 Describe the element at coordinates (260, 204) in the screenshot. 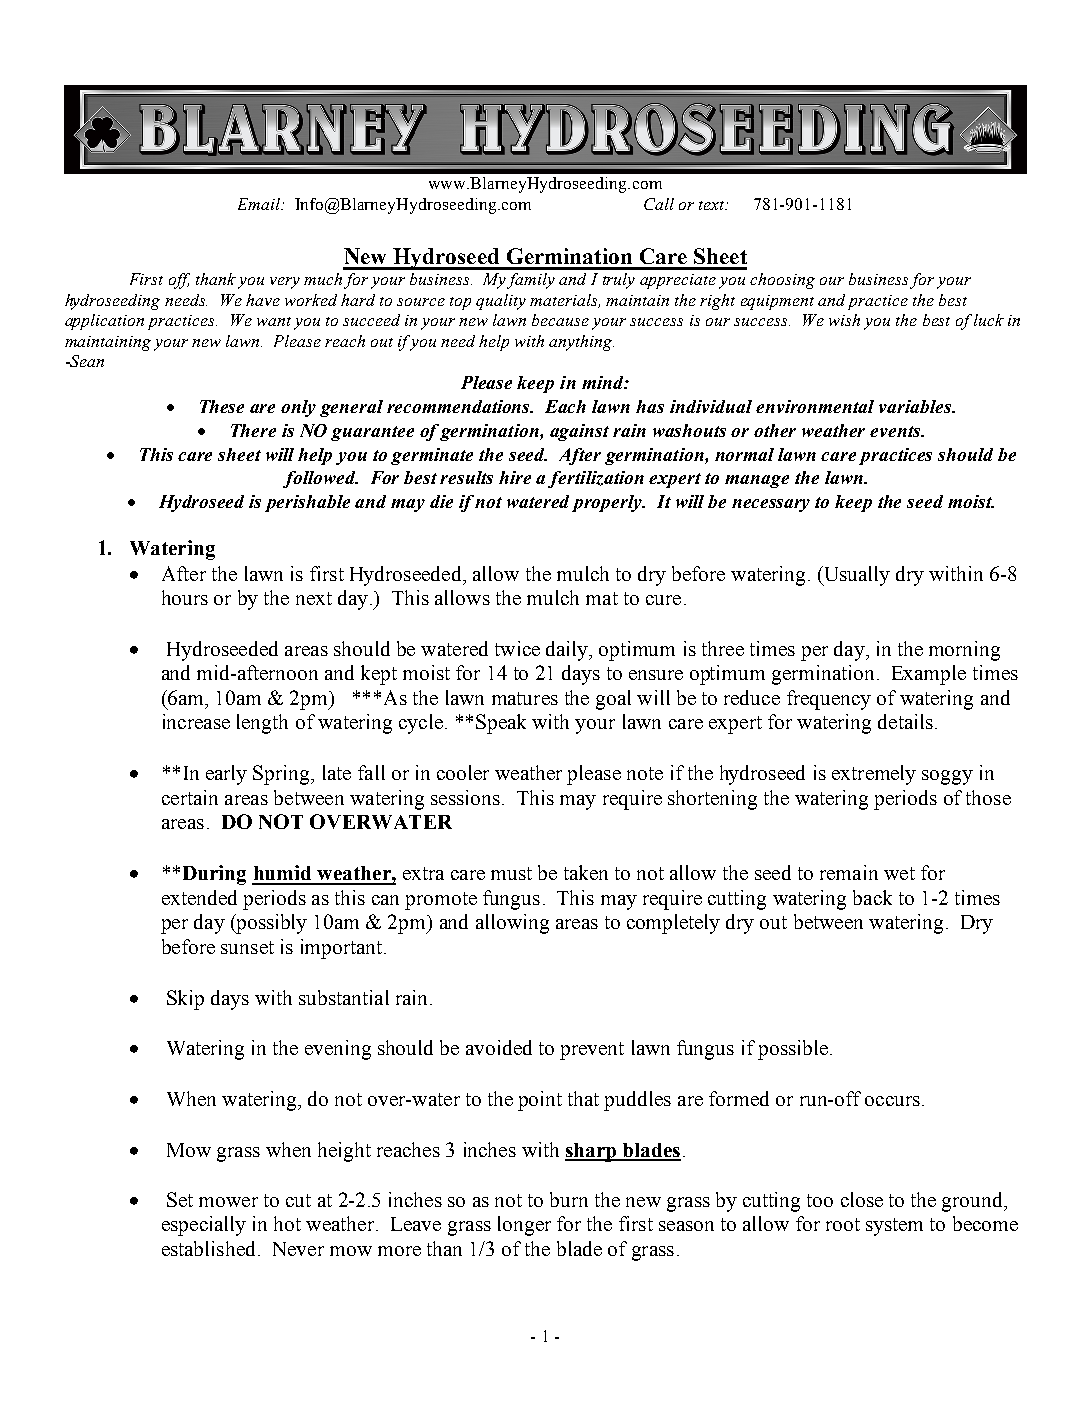

I see `Email` at that location.
